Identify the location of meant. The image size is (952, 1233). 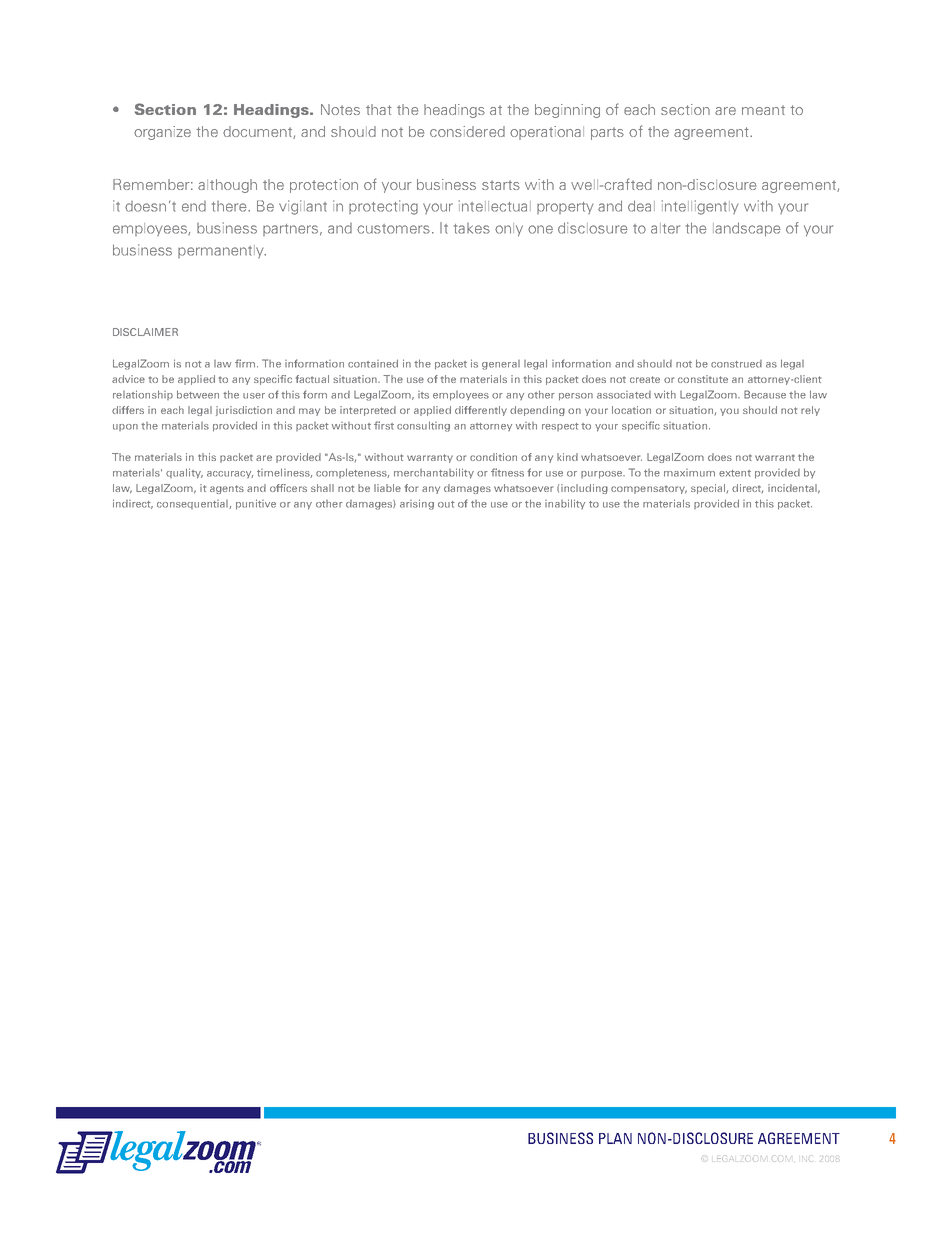
(763, 110).
